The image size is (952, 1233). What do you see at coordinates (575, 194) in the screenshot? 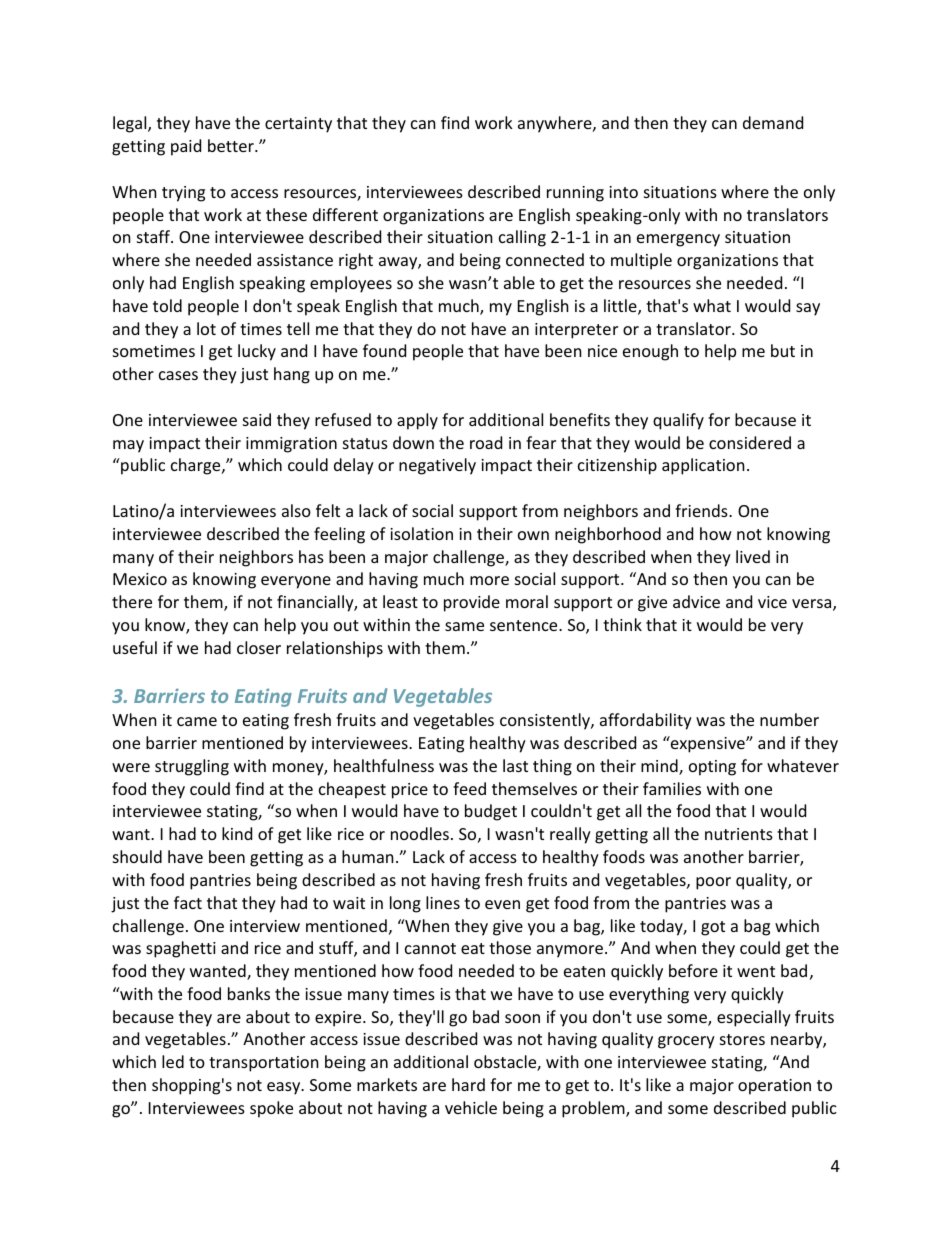
I see `running` at bounding box center [575, 194].
